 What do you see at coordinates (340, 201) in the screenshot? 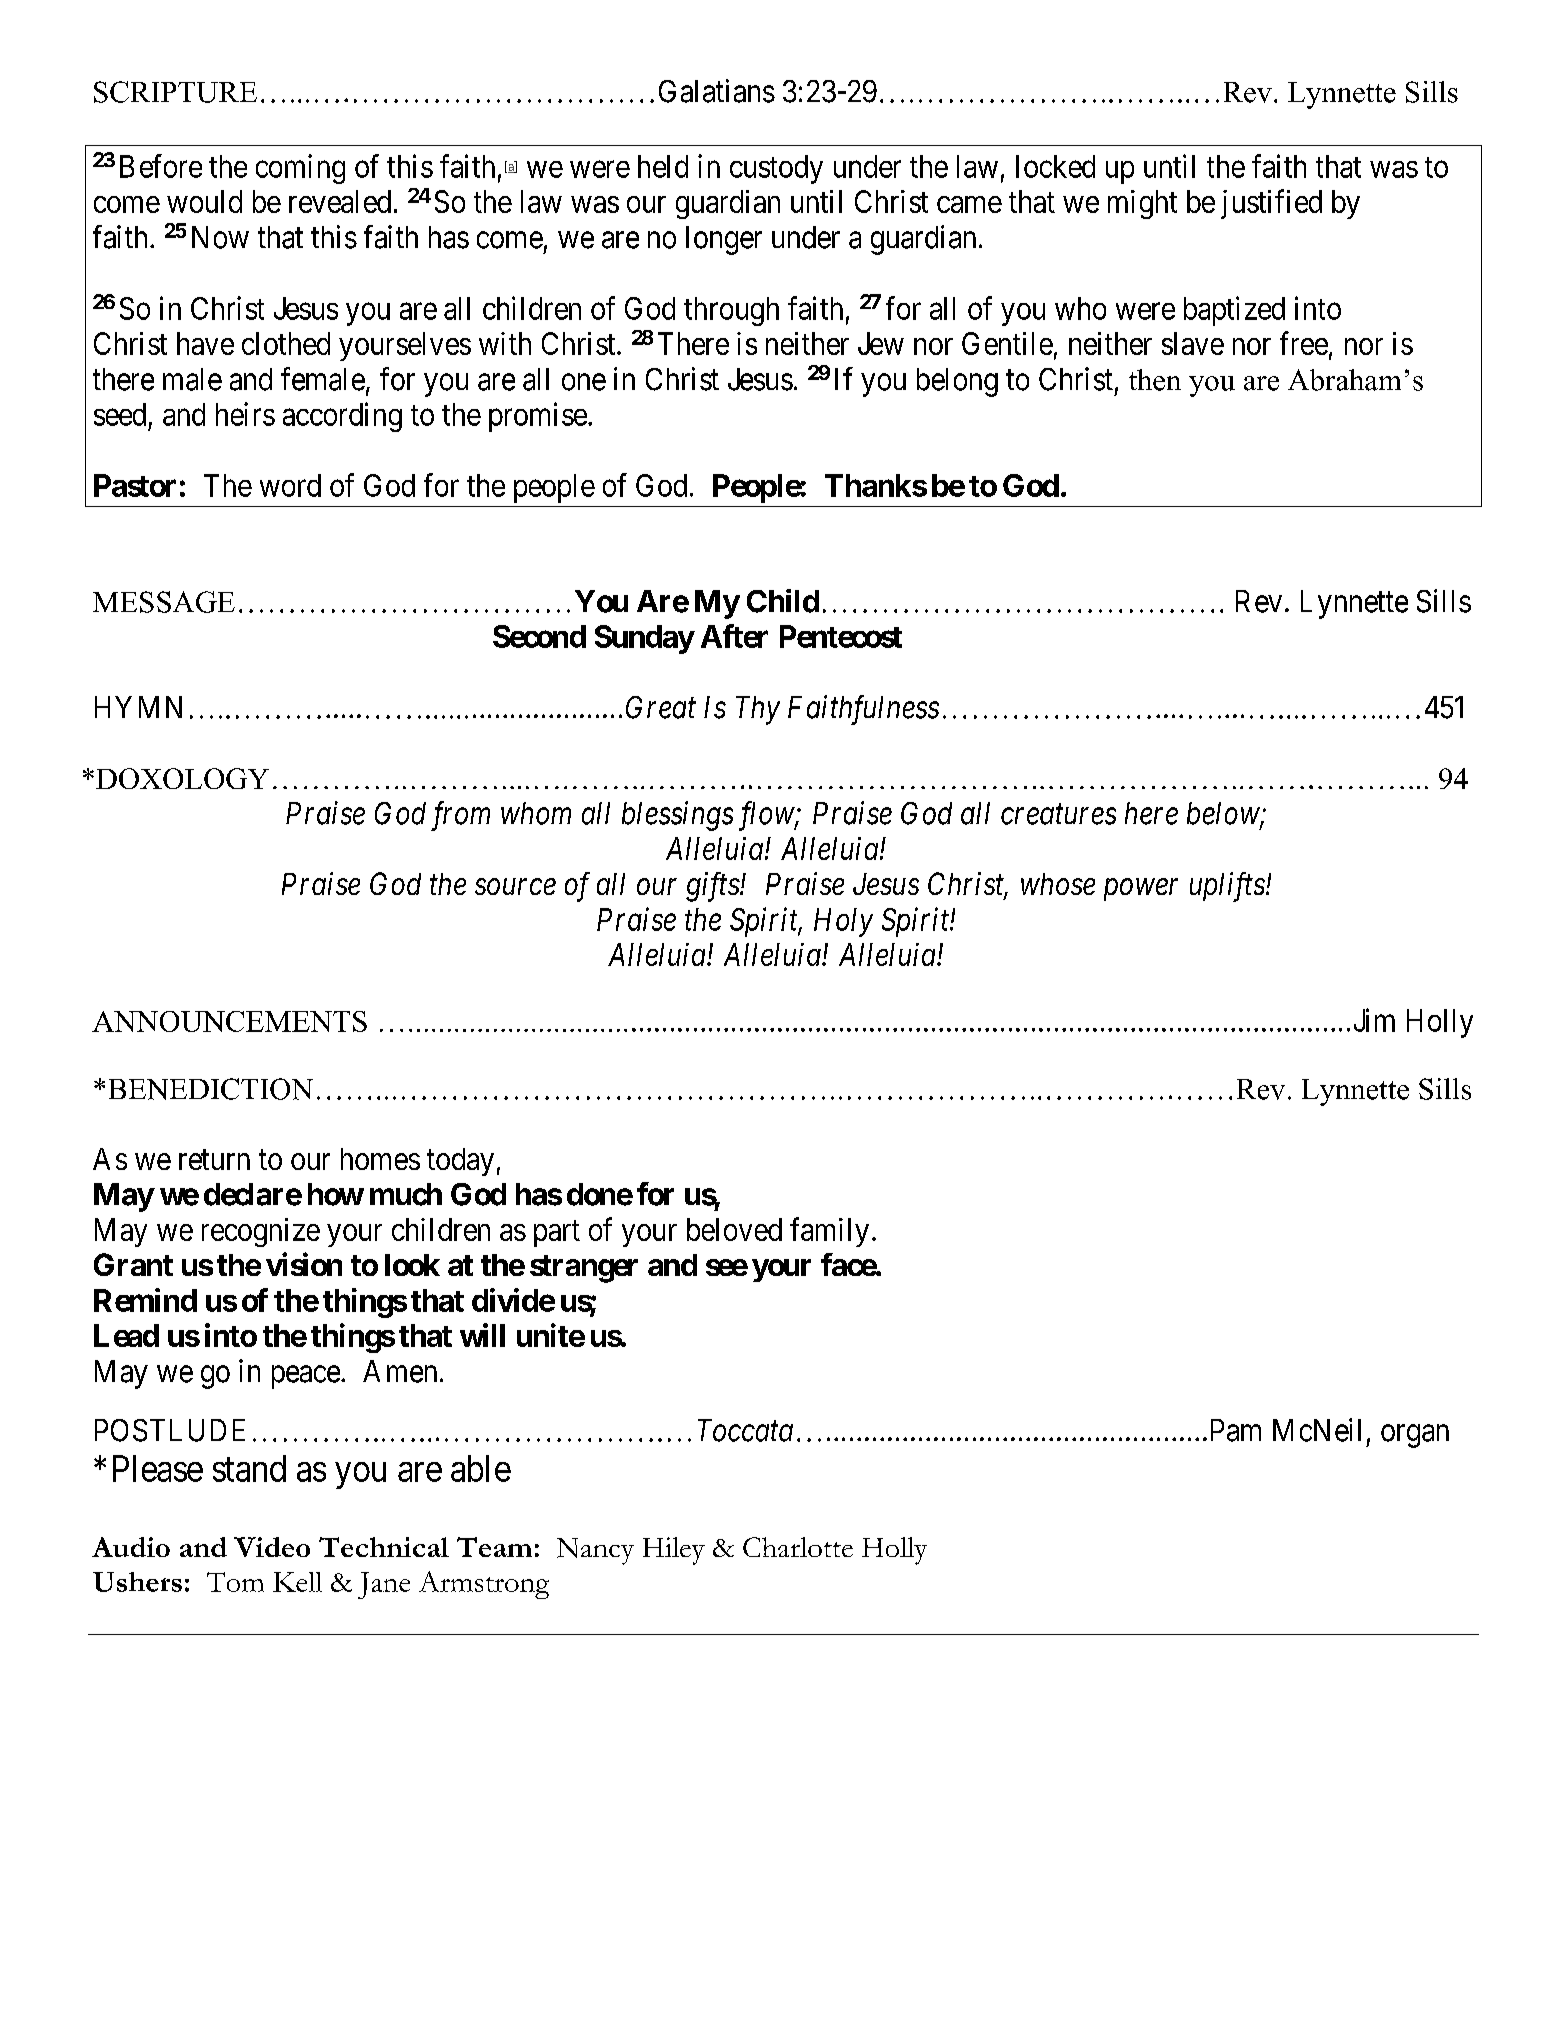
I see `revealed` at bounding box center [340, 201].
